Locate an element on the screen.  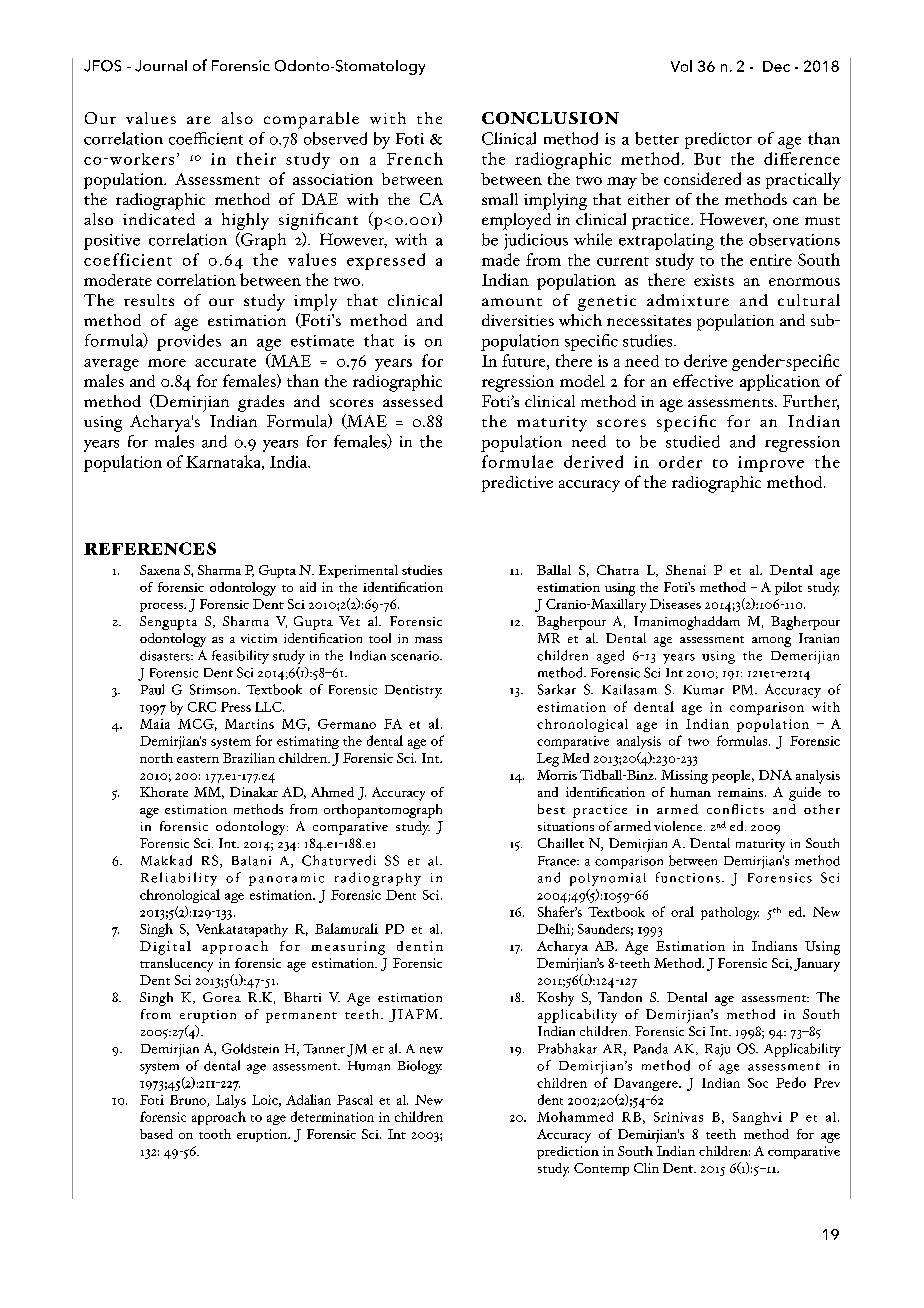
grades is located at coordinates (261, 403).
